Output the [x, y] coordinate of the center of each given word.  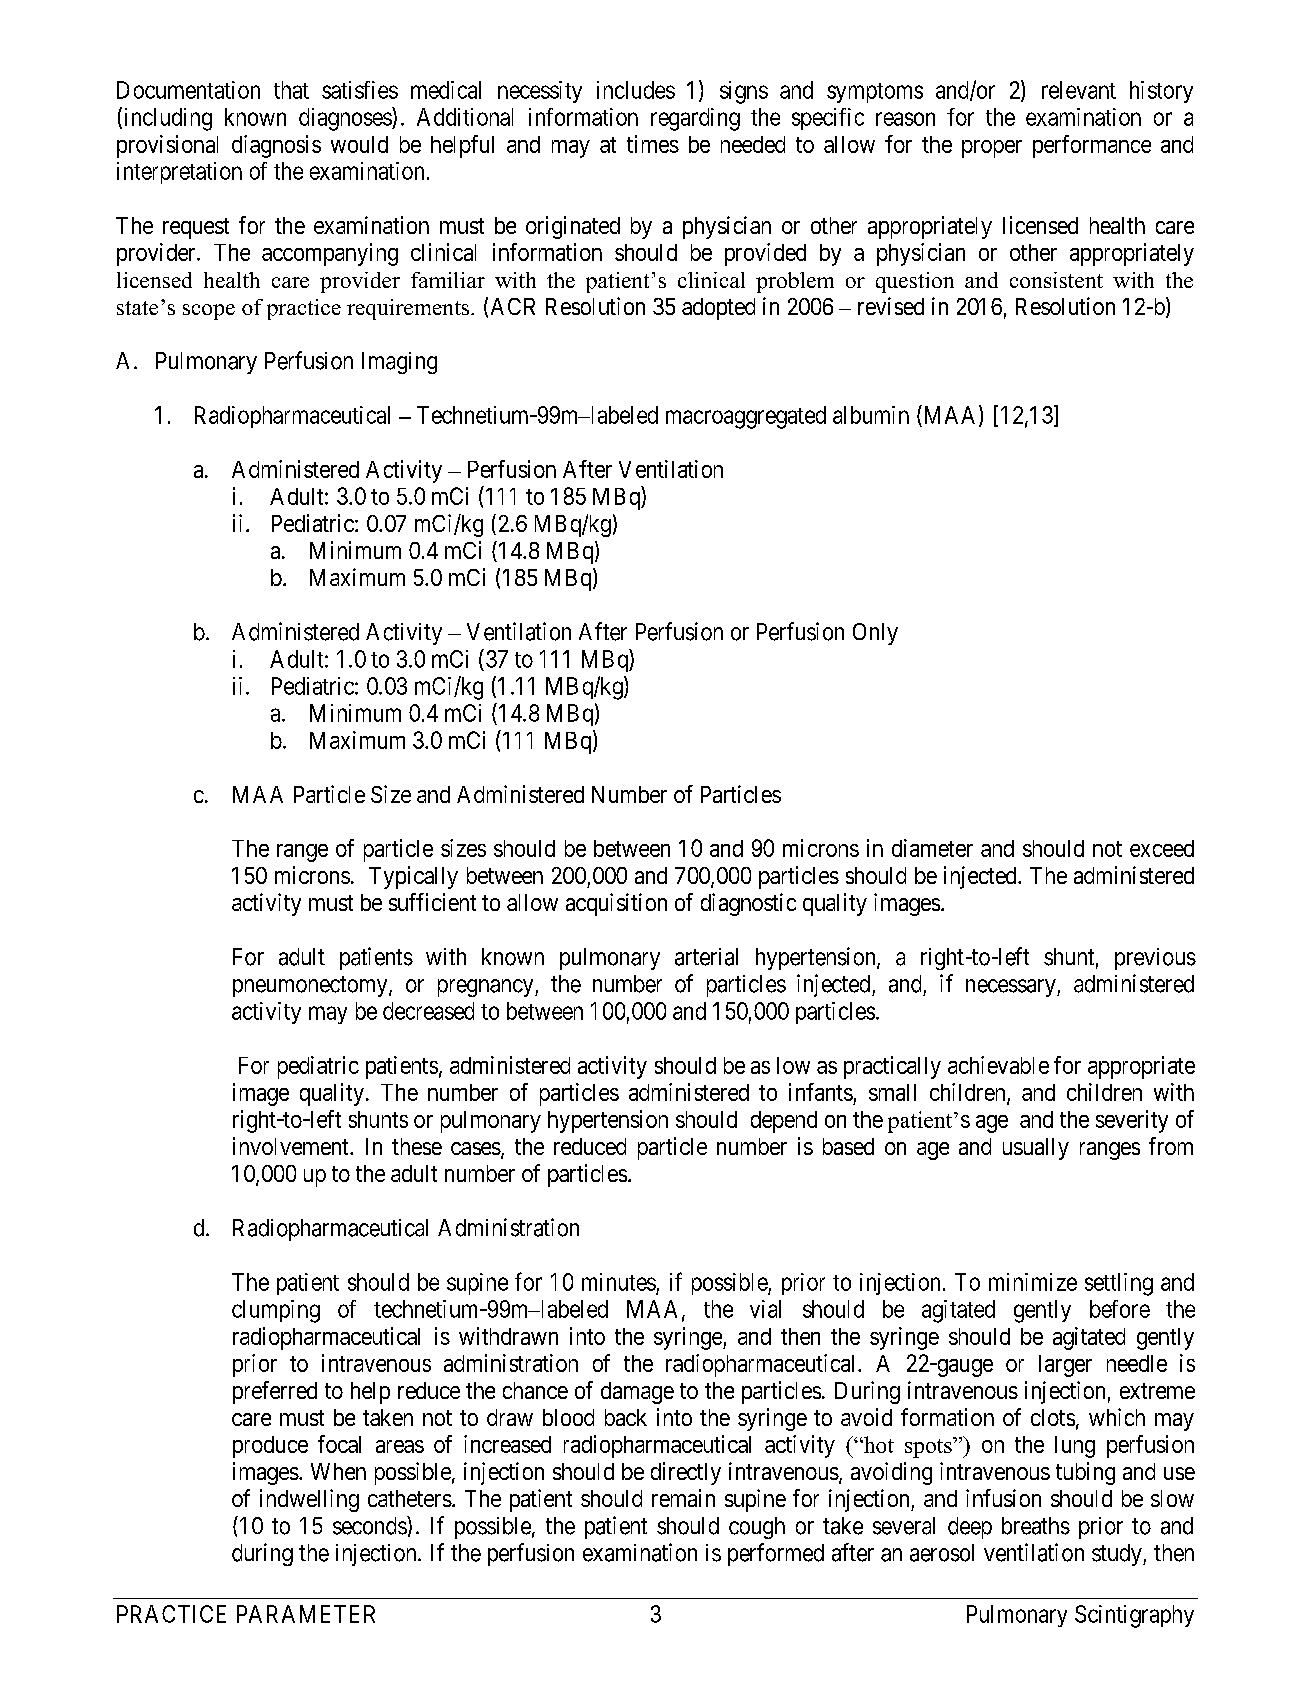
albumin [871, 415]
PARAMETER [306, 1614]
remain [683, 1498]
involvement [292, 1146]
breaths [1036, 1526]
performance [1092, 146]
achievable [998, 1065]
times [653, 144]
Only [875, 634]
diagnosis [276, 146]
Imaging [399, 363]
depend [784, 1122]
